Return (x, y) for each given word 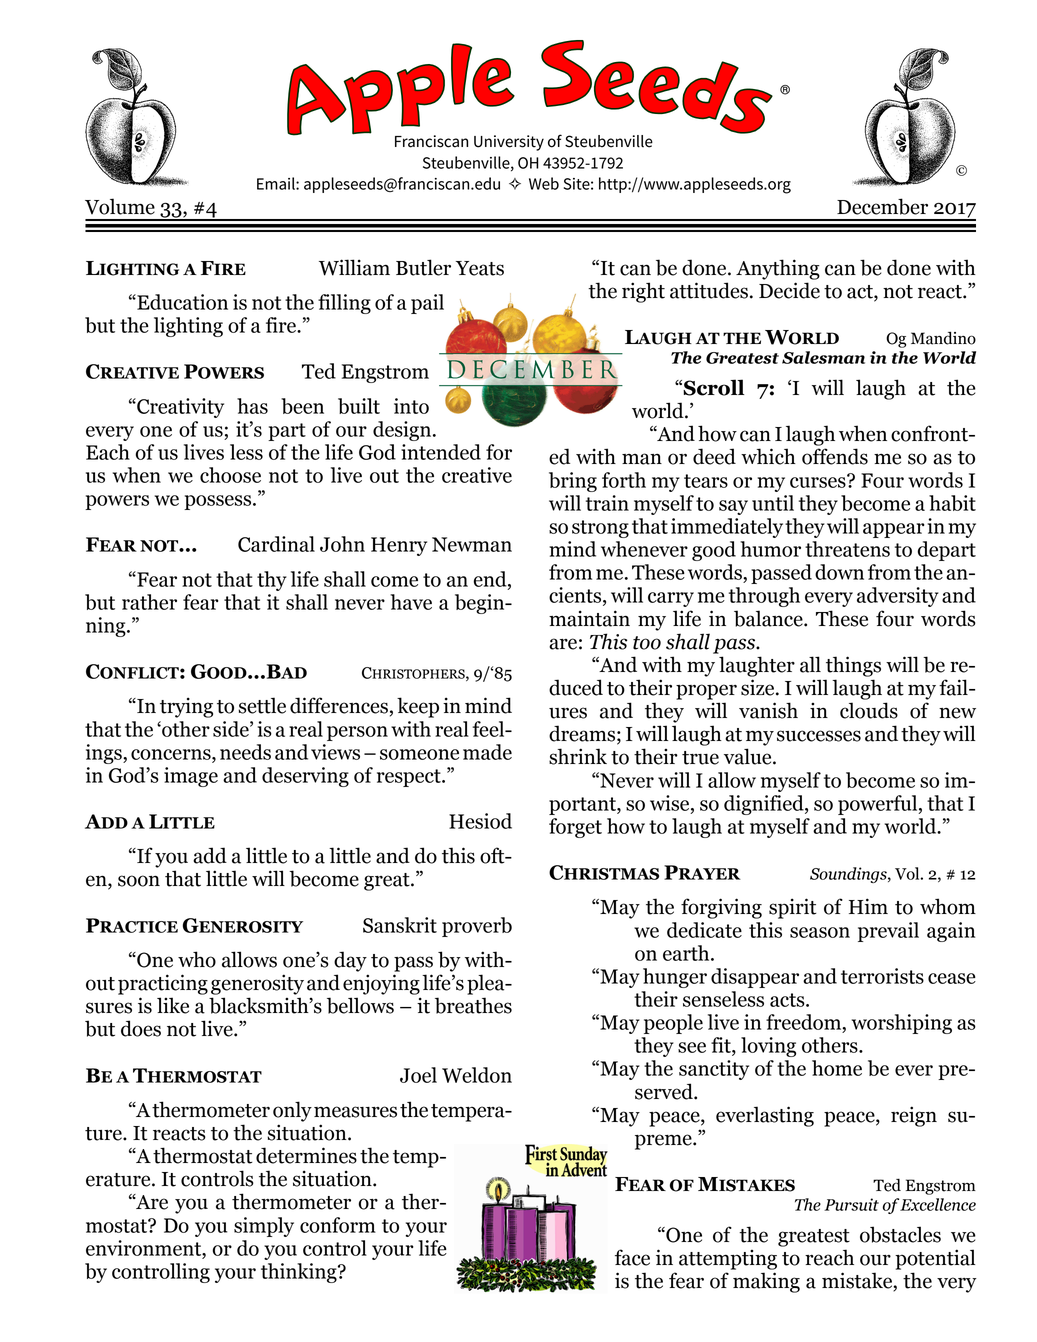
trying (186, 707)
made (487, 752)
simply (264, 1227)
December (882, 206)
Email (277, 183)
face (632, 1257)
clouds (869, 710)
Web (544, 183)
